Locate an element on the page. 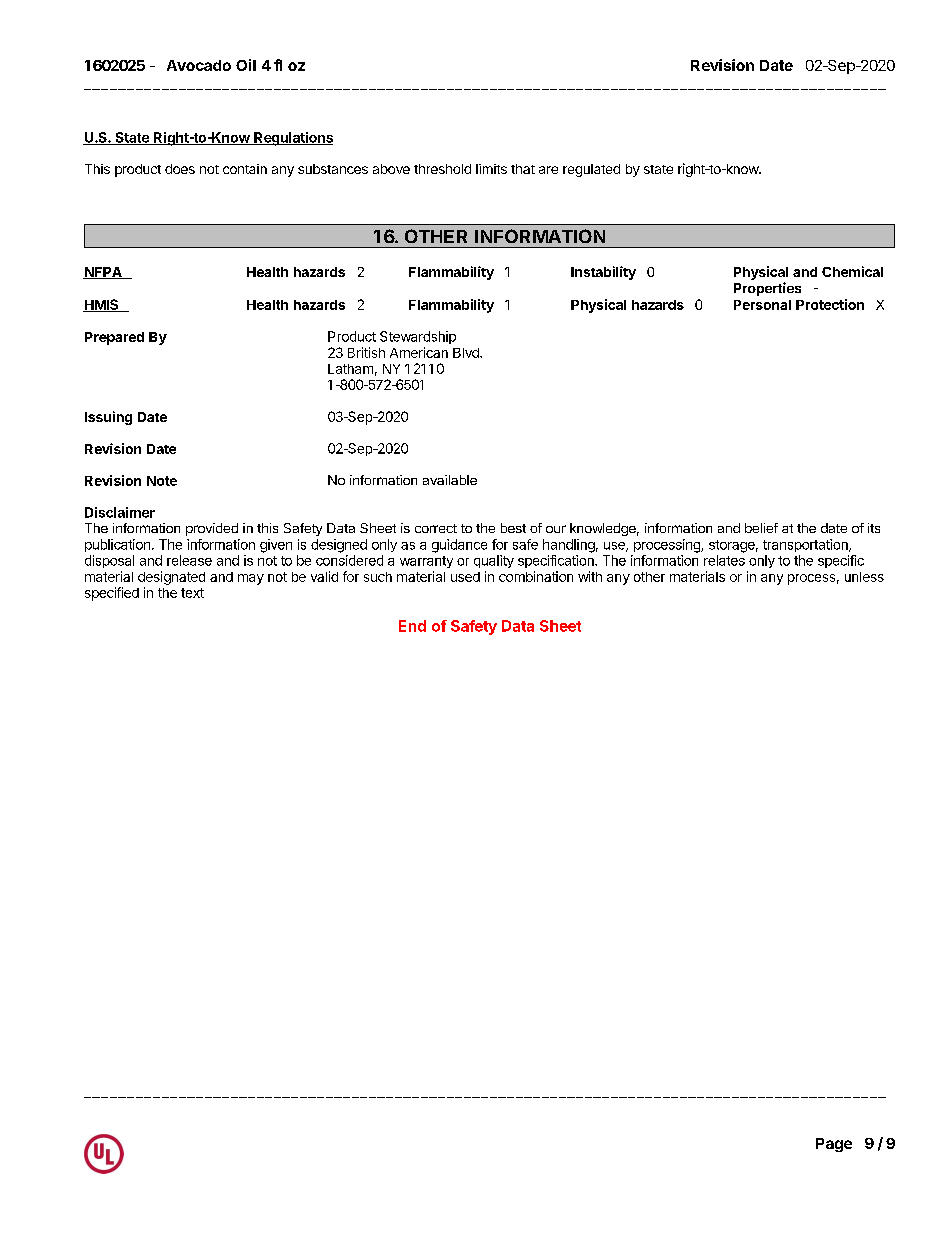  Page is located at coordinates (834, 1145).
